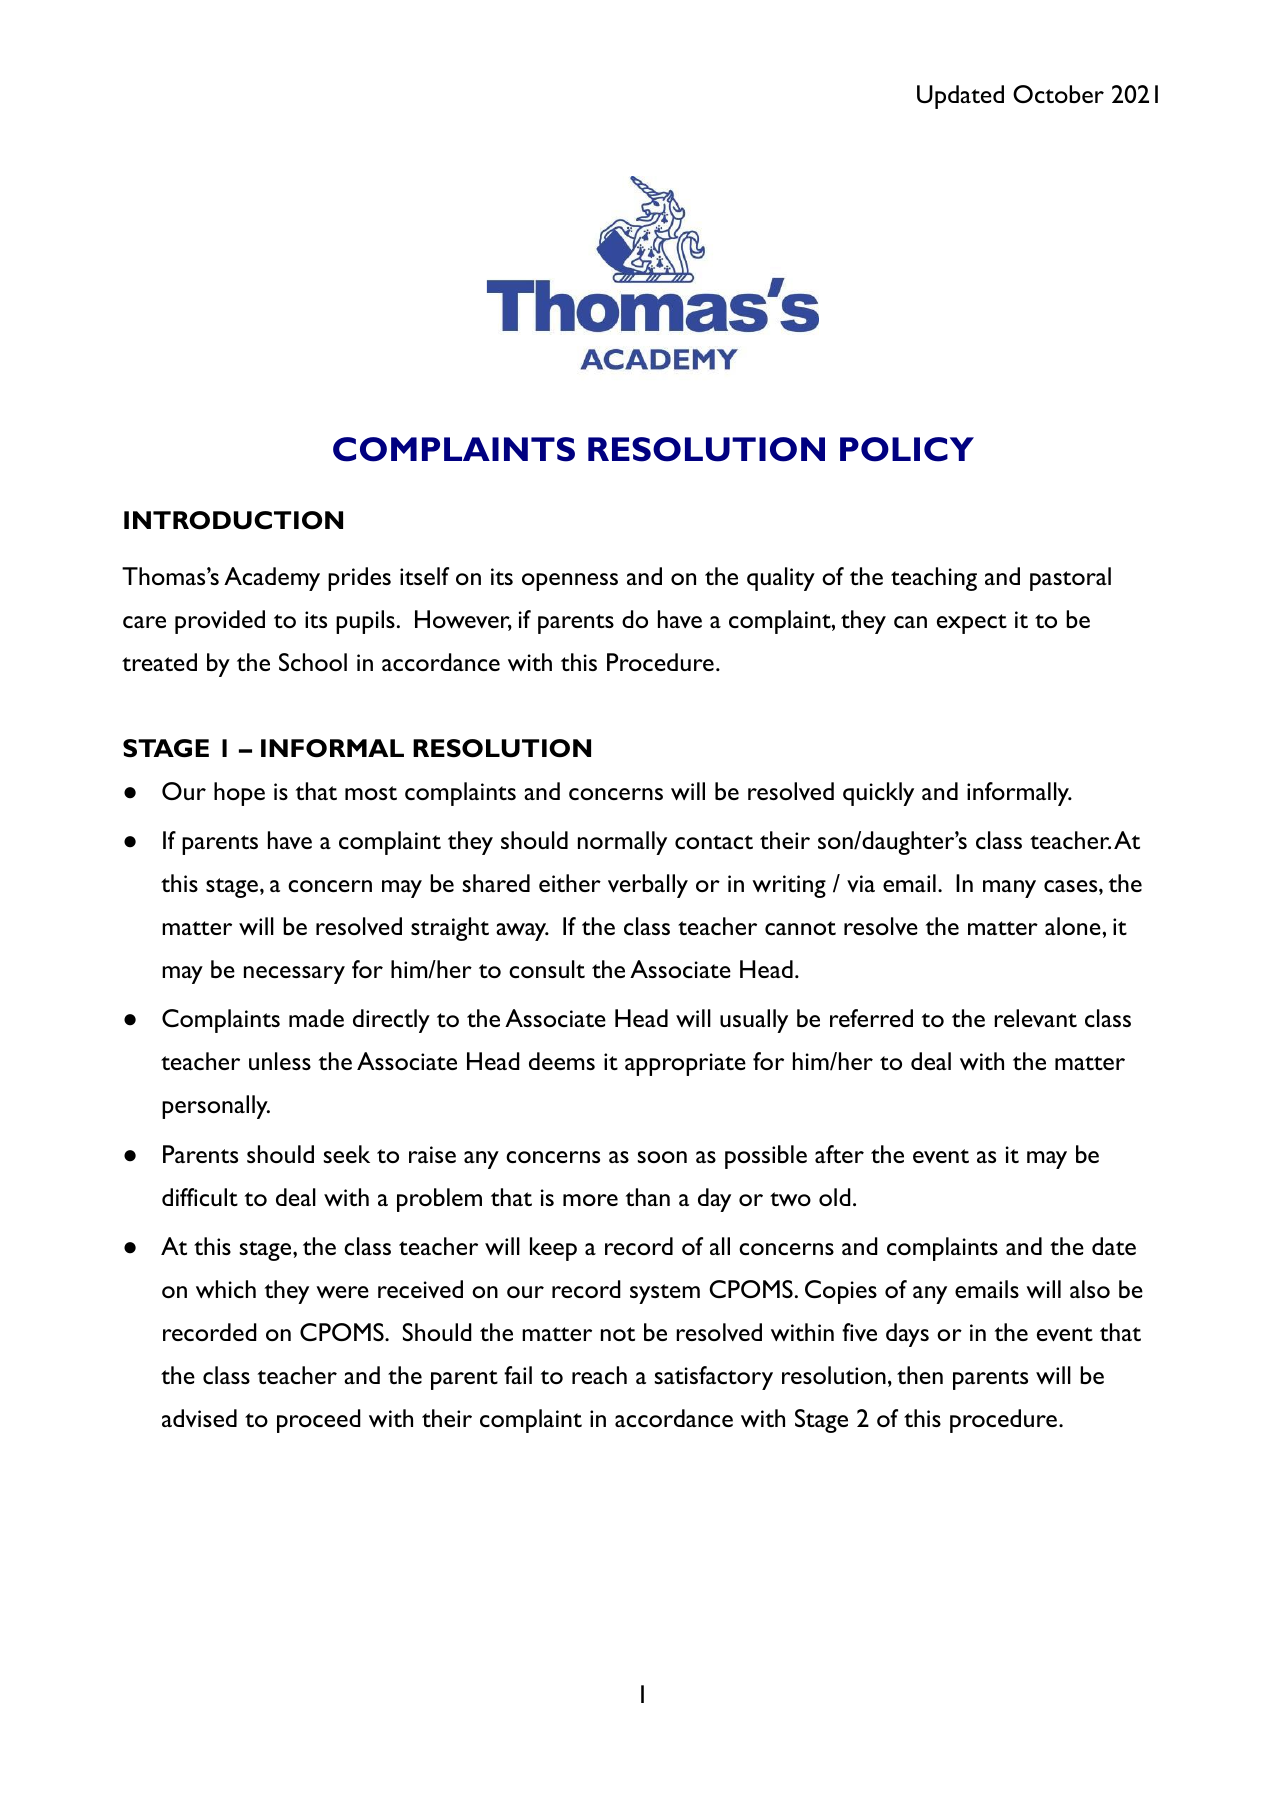  I want to click on advised, so click(199, 1418).
